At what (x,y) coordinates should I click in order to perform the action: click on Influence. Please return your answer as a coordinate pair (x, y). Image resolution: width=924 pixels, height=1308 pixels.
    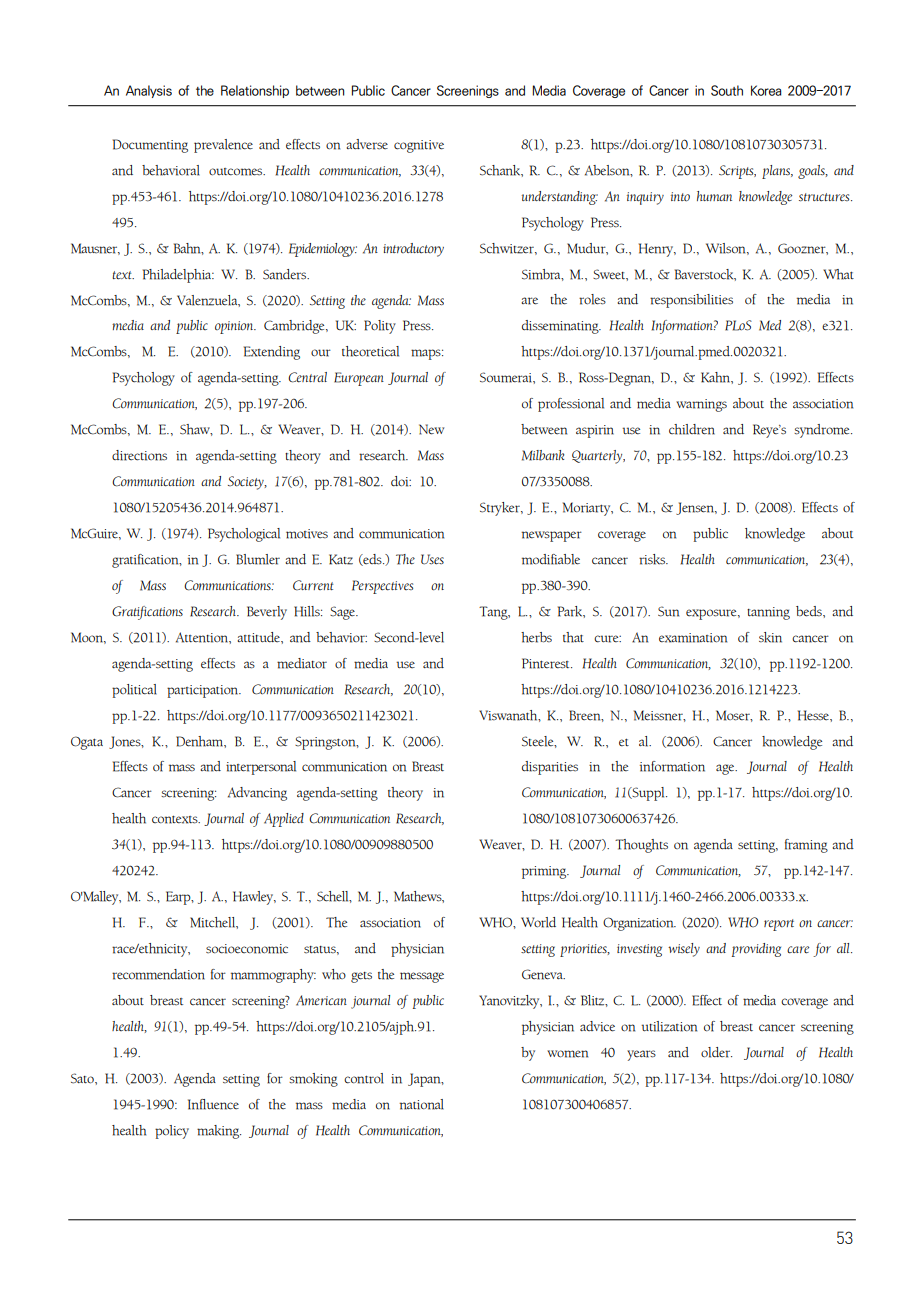
    Looking at the image, I should click on (213, 1104).
